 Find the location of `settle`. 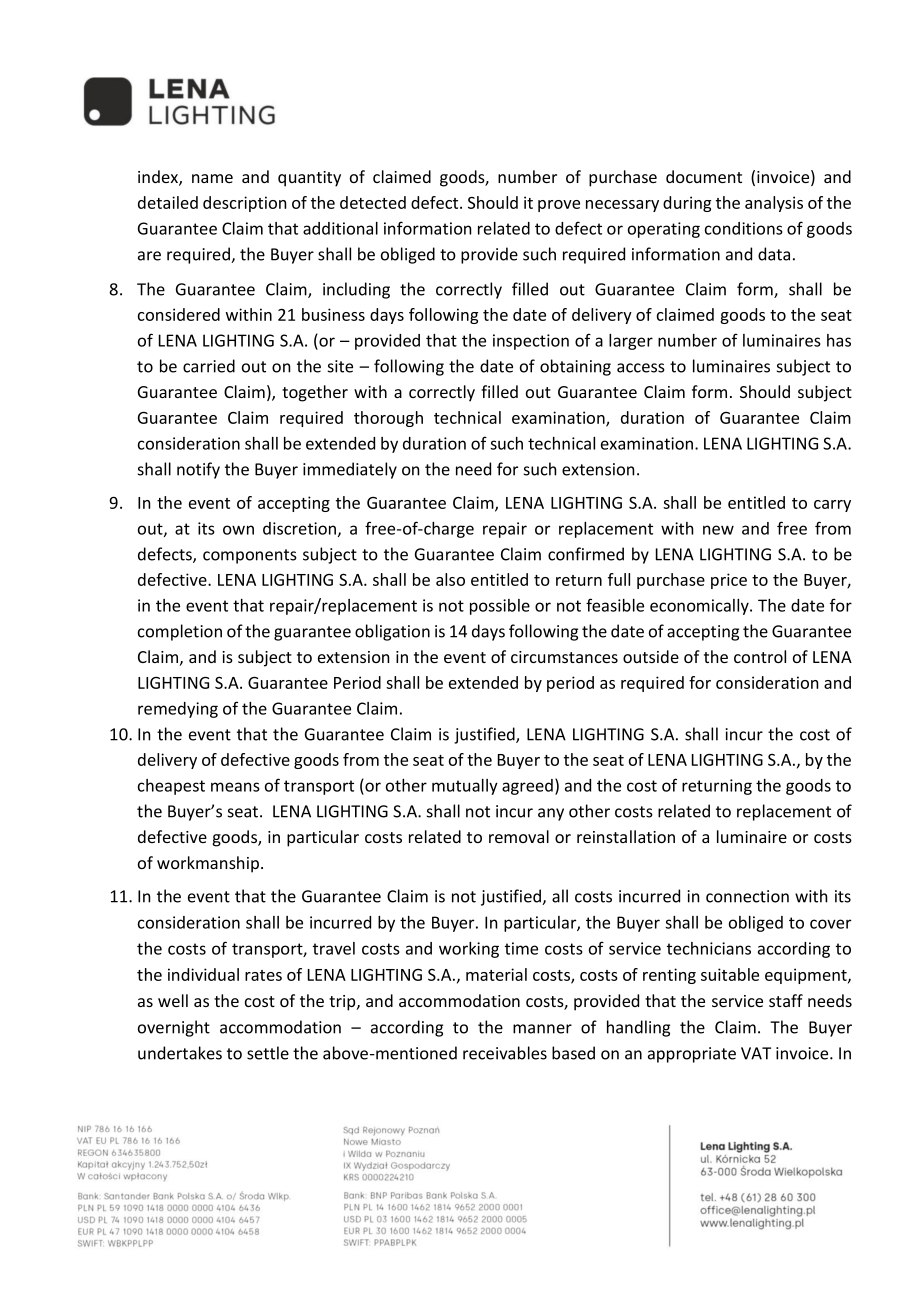

settle is located at coordinates (268, 1053).
